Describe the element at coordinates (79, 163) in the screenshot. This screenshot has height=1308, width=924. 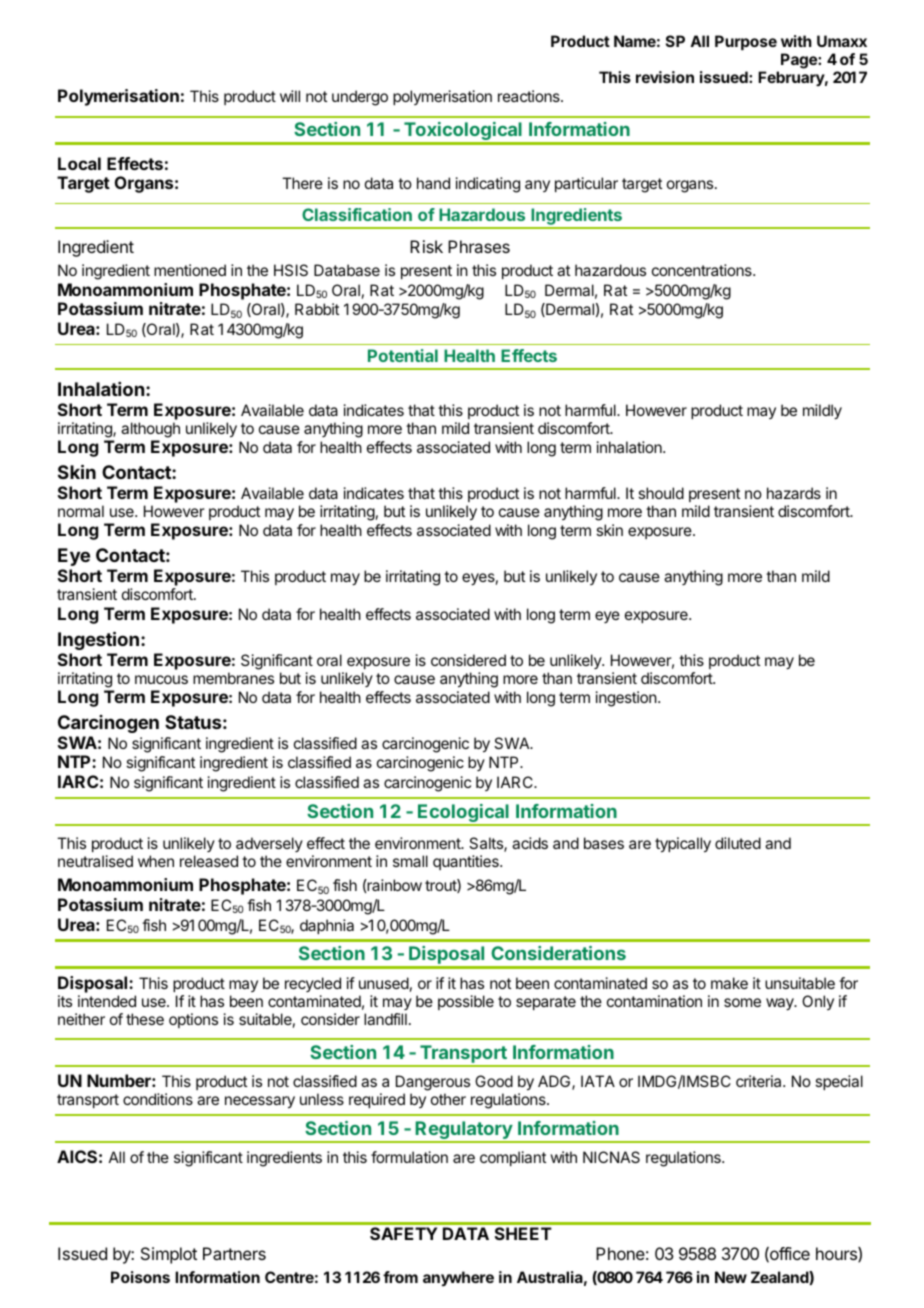
I see `Local` at that location.
